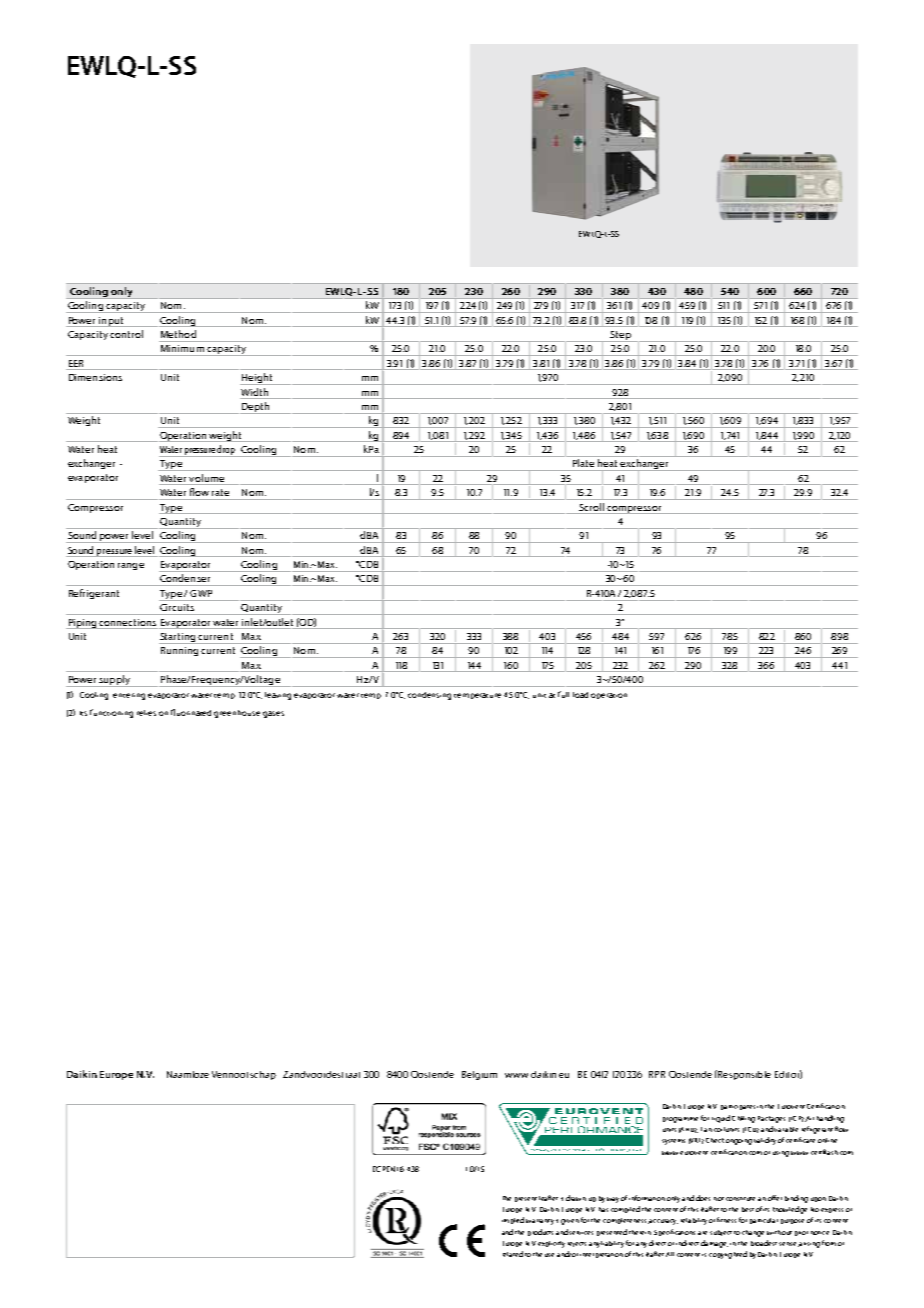 Image resolution: width=924 pixels, height=1308 pixels. What do you see at coordinates (583, 463) in the document?
I see `Plate` at bounding box center [583, 463].
